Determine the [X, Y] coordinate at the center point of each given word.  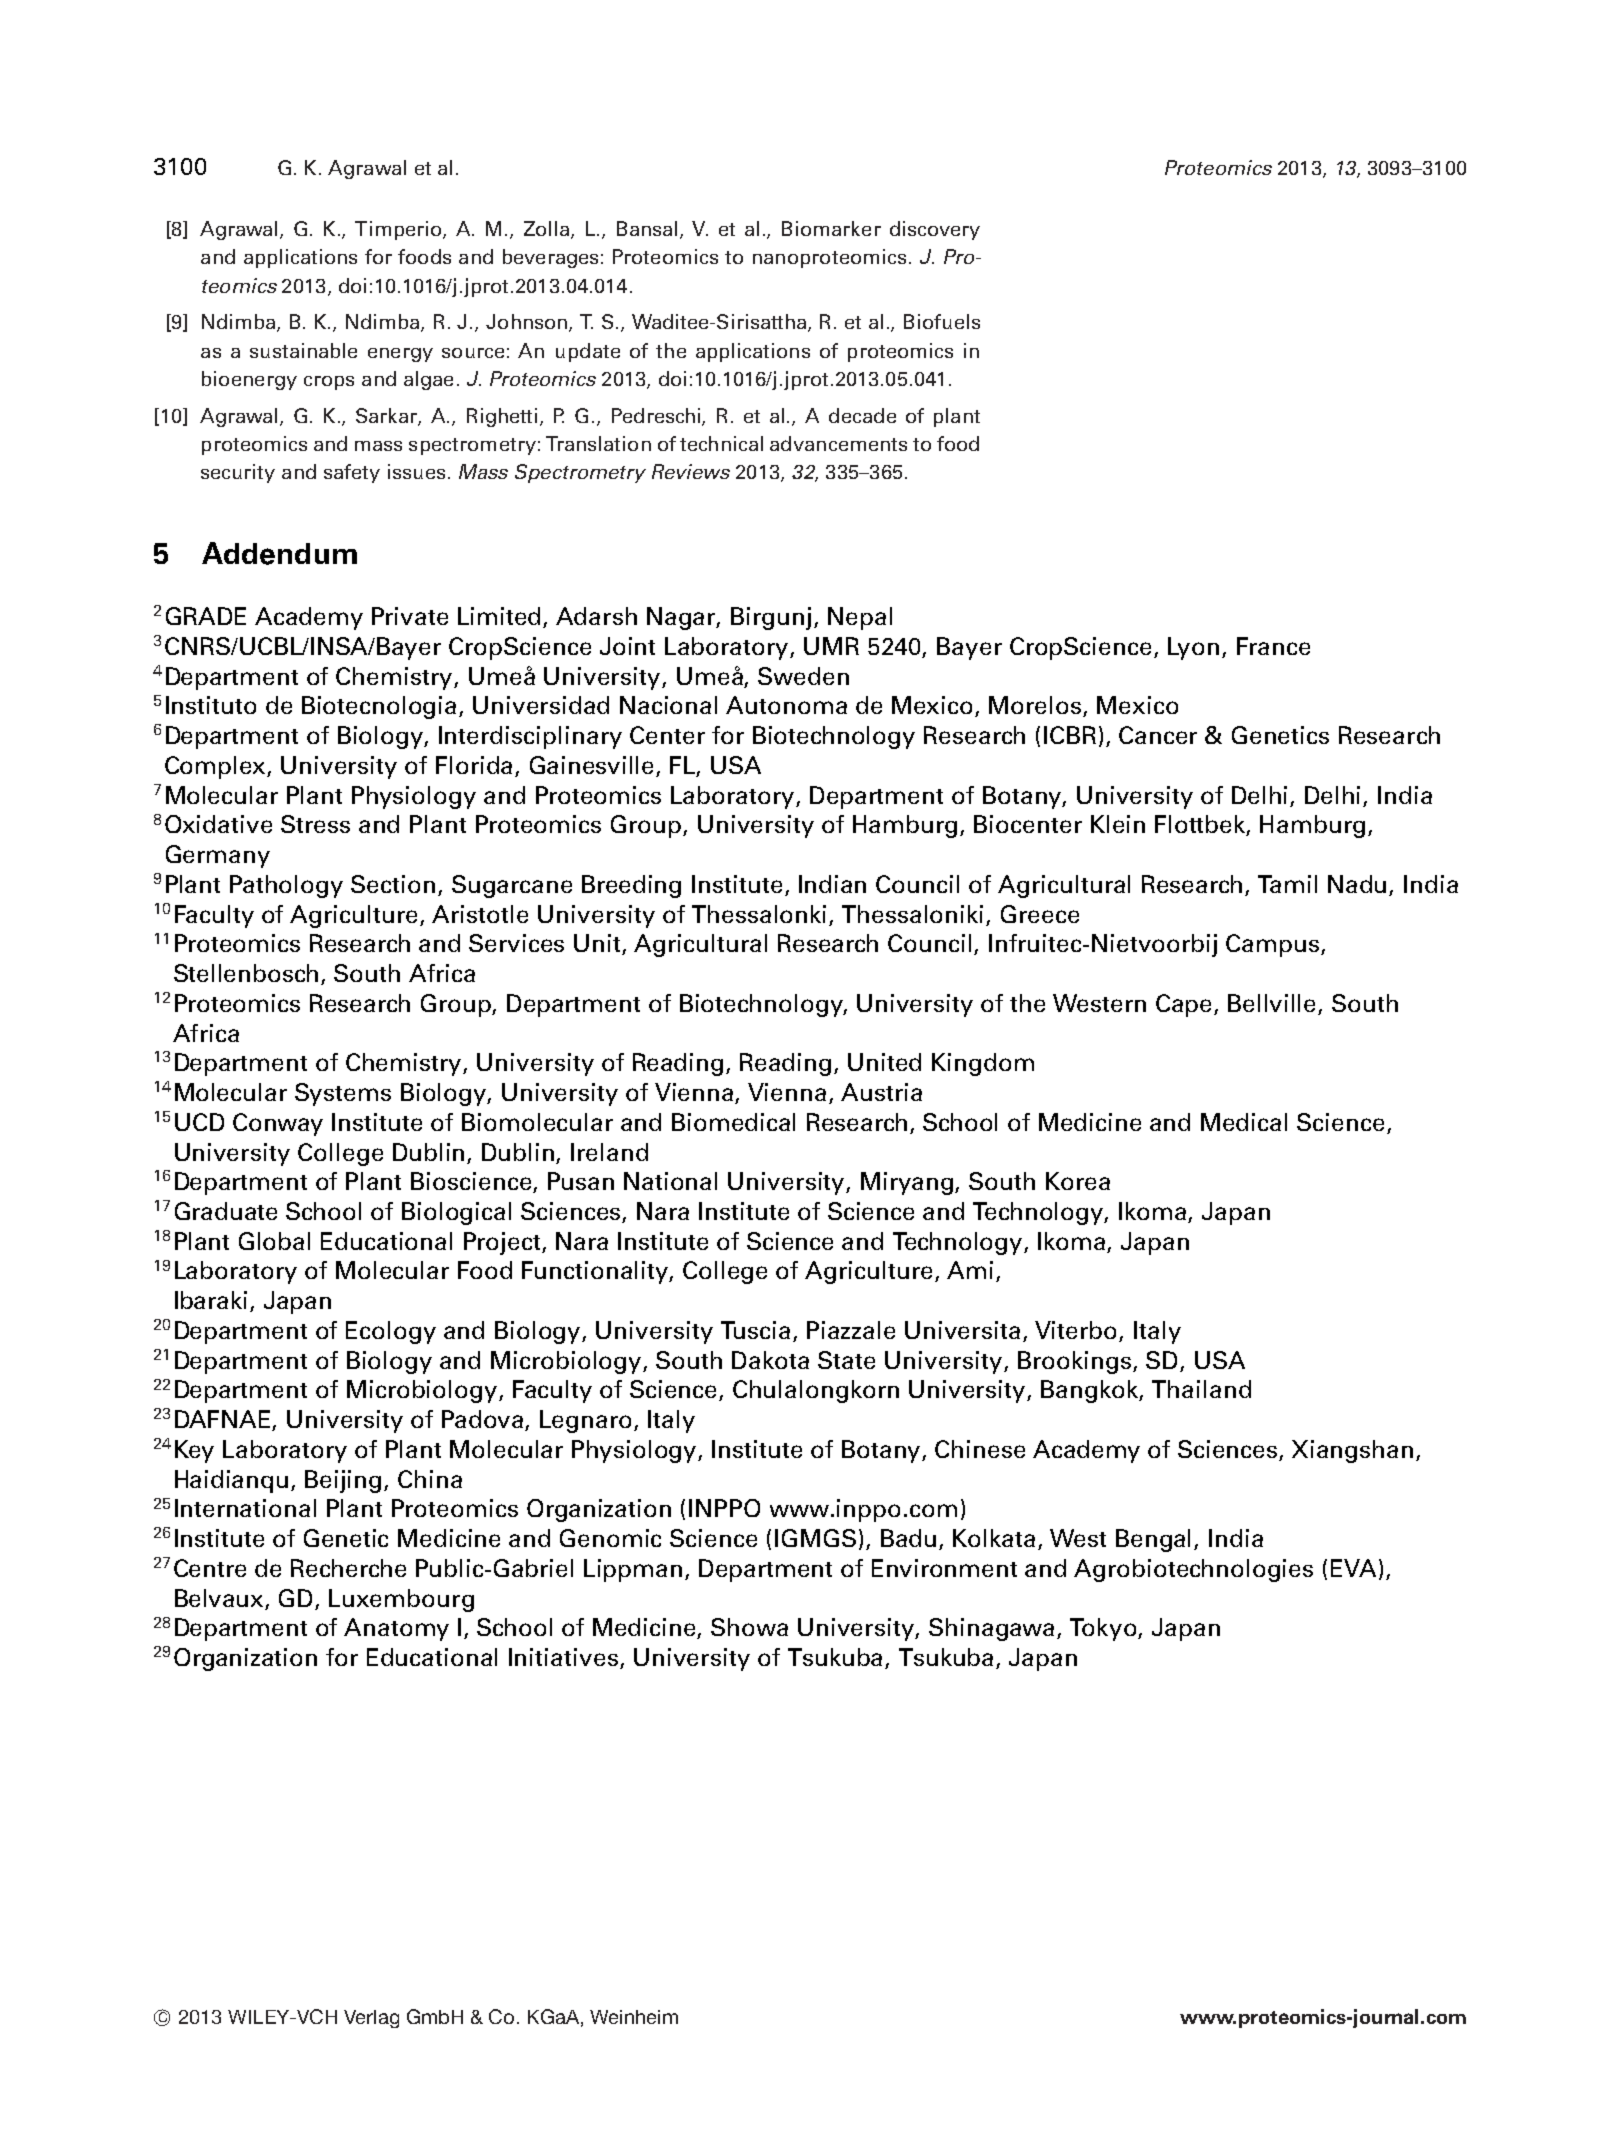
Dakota [770, 1360]
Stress [315, 824]
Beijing [343, 1481]
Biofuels [942, 321]
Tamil [1287, 884]
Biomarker [831, 228]
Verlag [371, 2019]
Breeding [631, 886]
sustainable [303, 350]
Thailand [1201, 1389]
